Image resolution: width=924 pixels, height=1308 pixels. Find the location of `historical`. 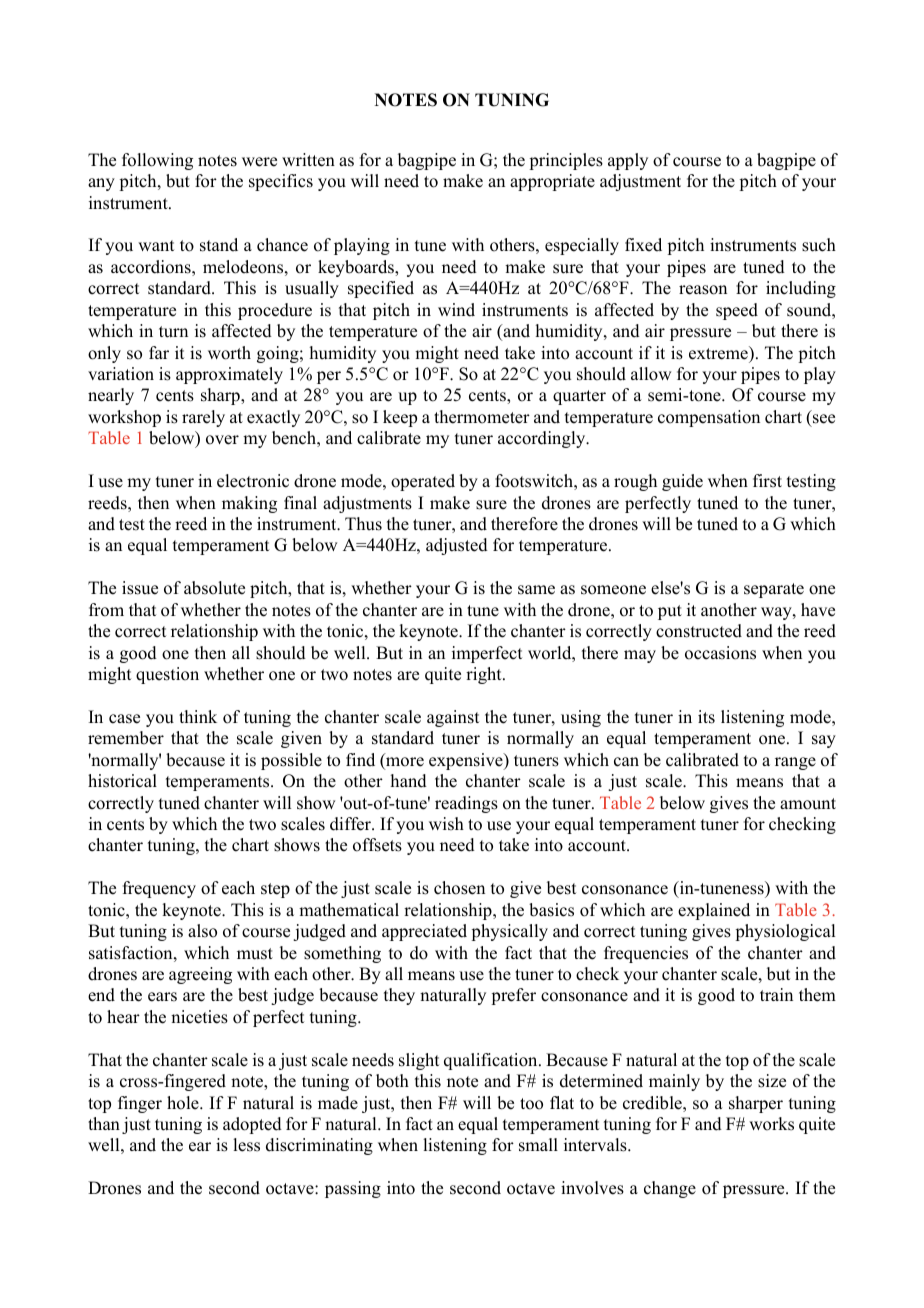

historical is located at coordinates (122, 781).
